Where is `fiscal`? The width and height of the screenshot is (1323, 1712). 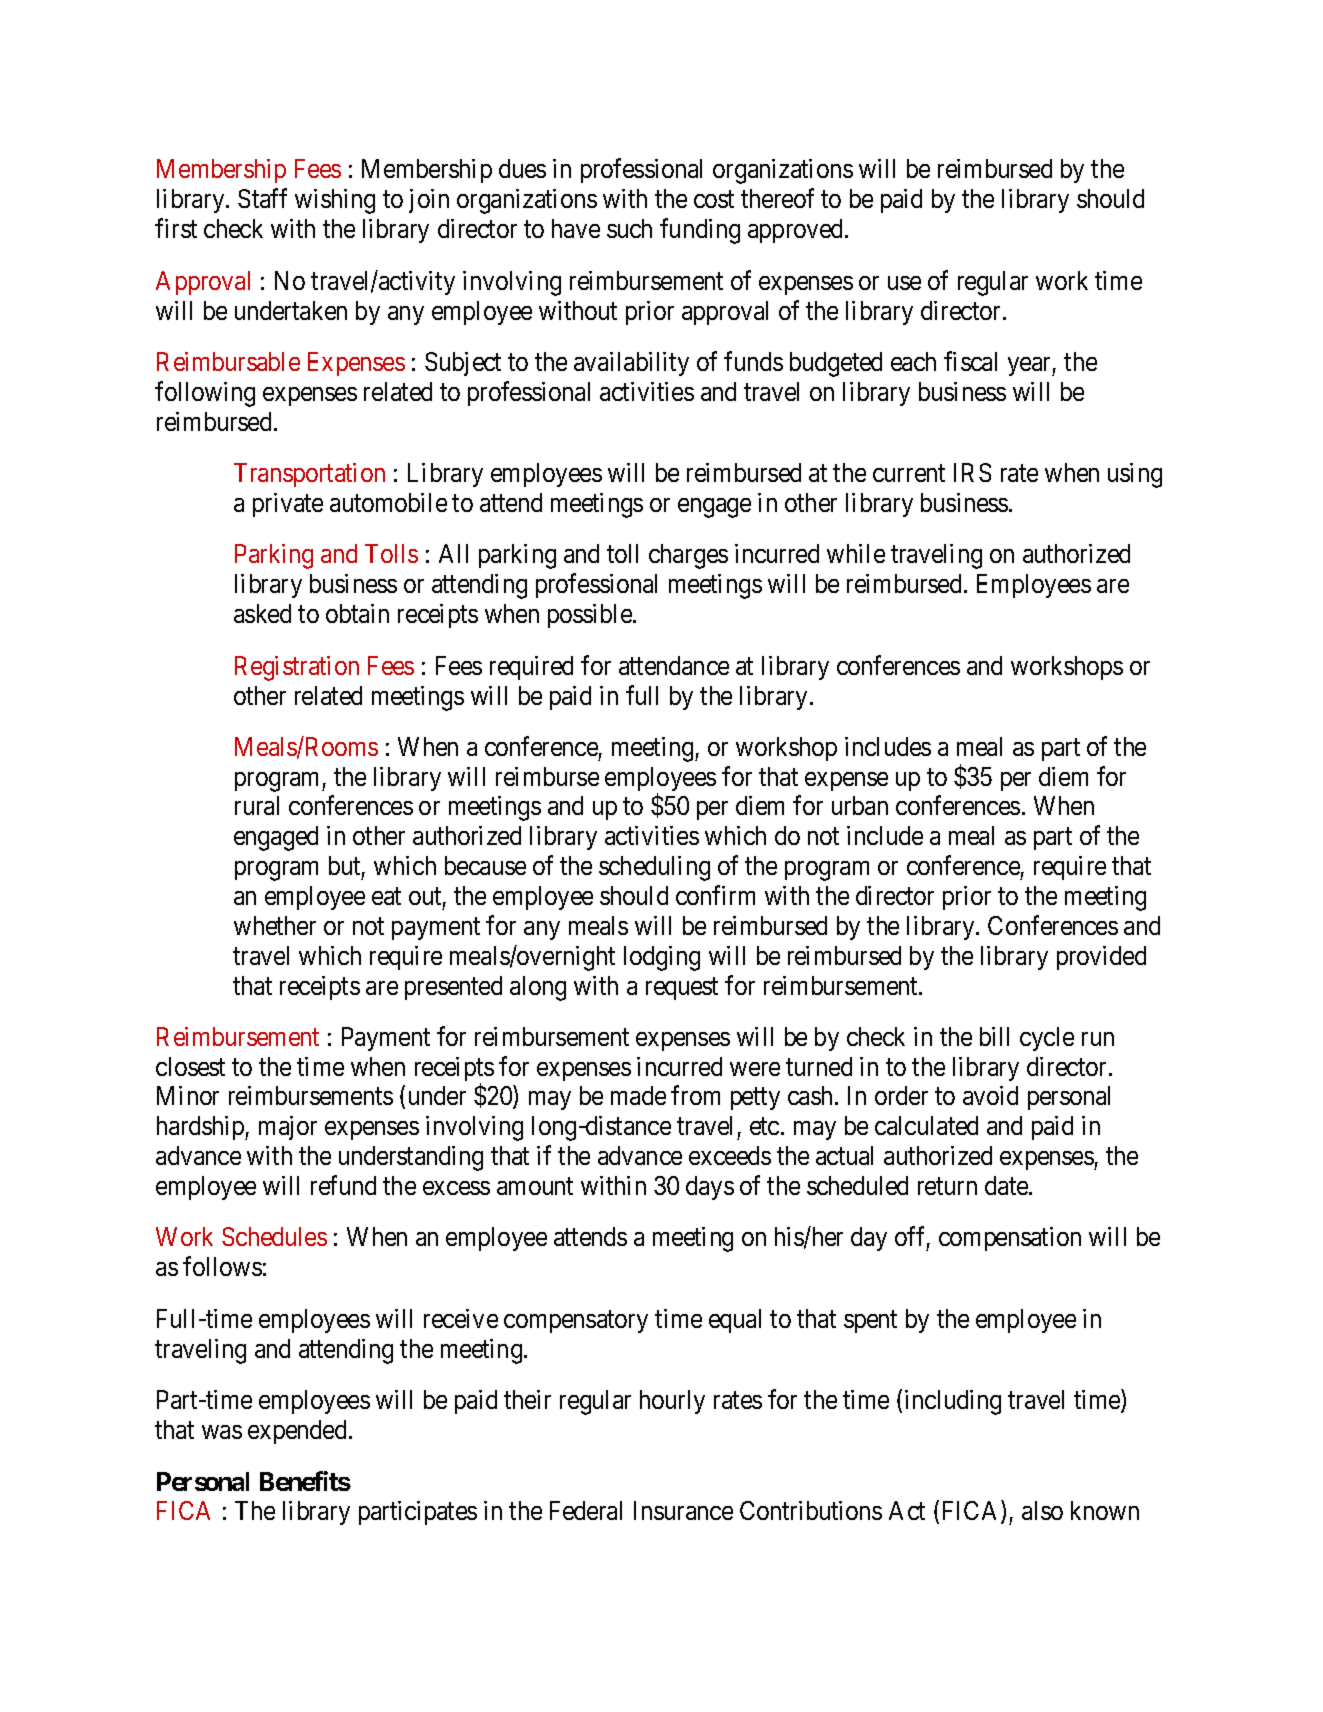 fiscal is located at coordinates (970, 361).
